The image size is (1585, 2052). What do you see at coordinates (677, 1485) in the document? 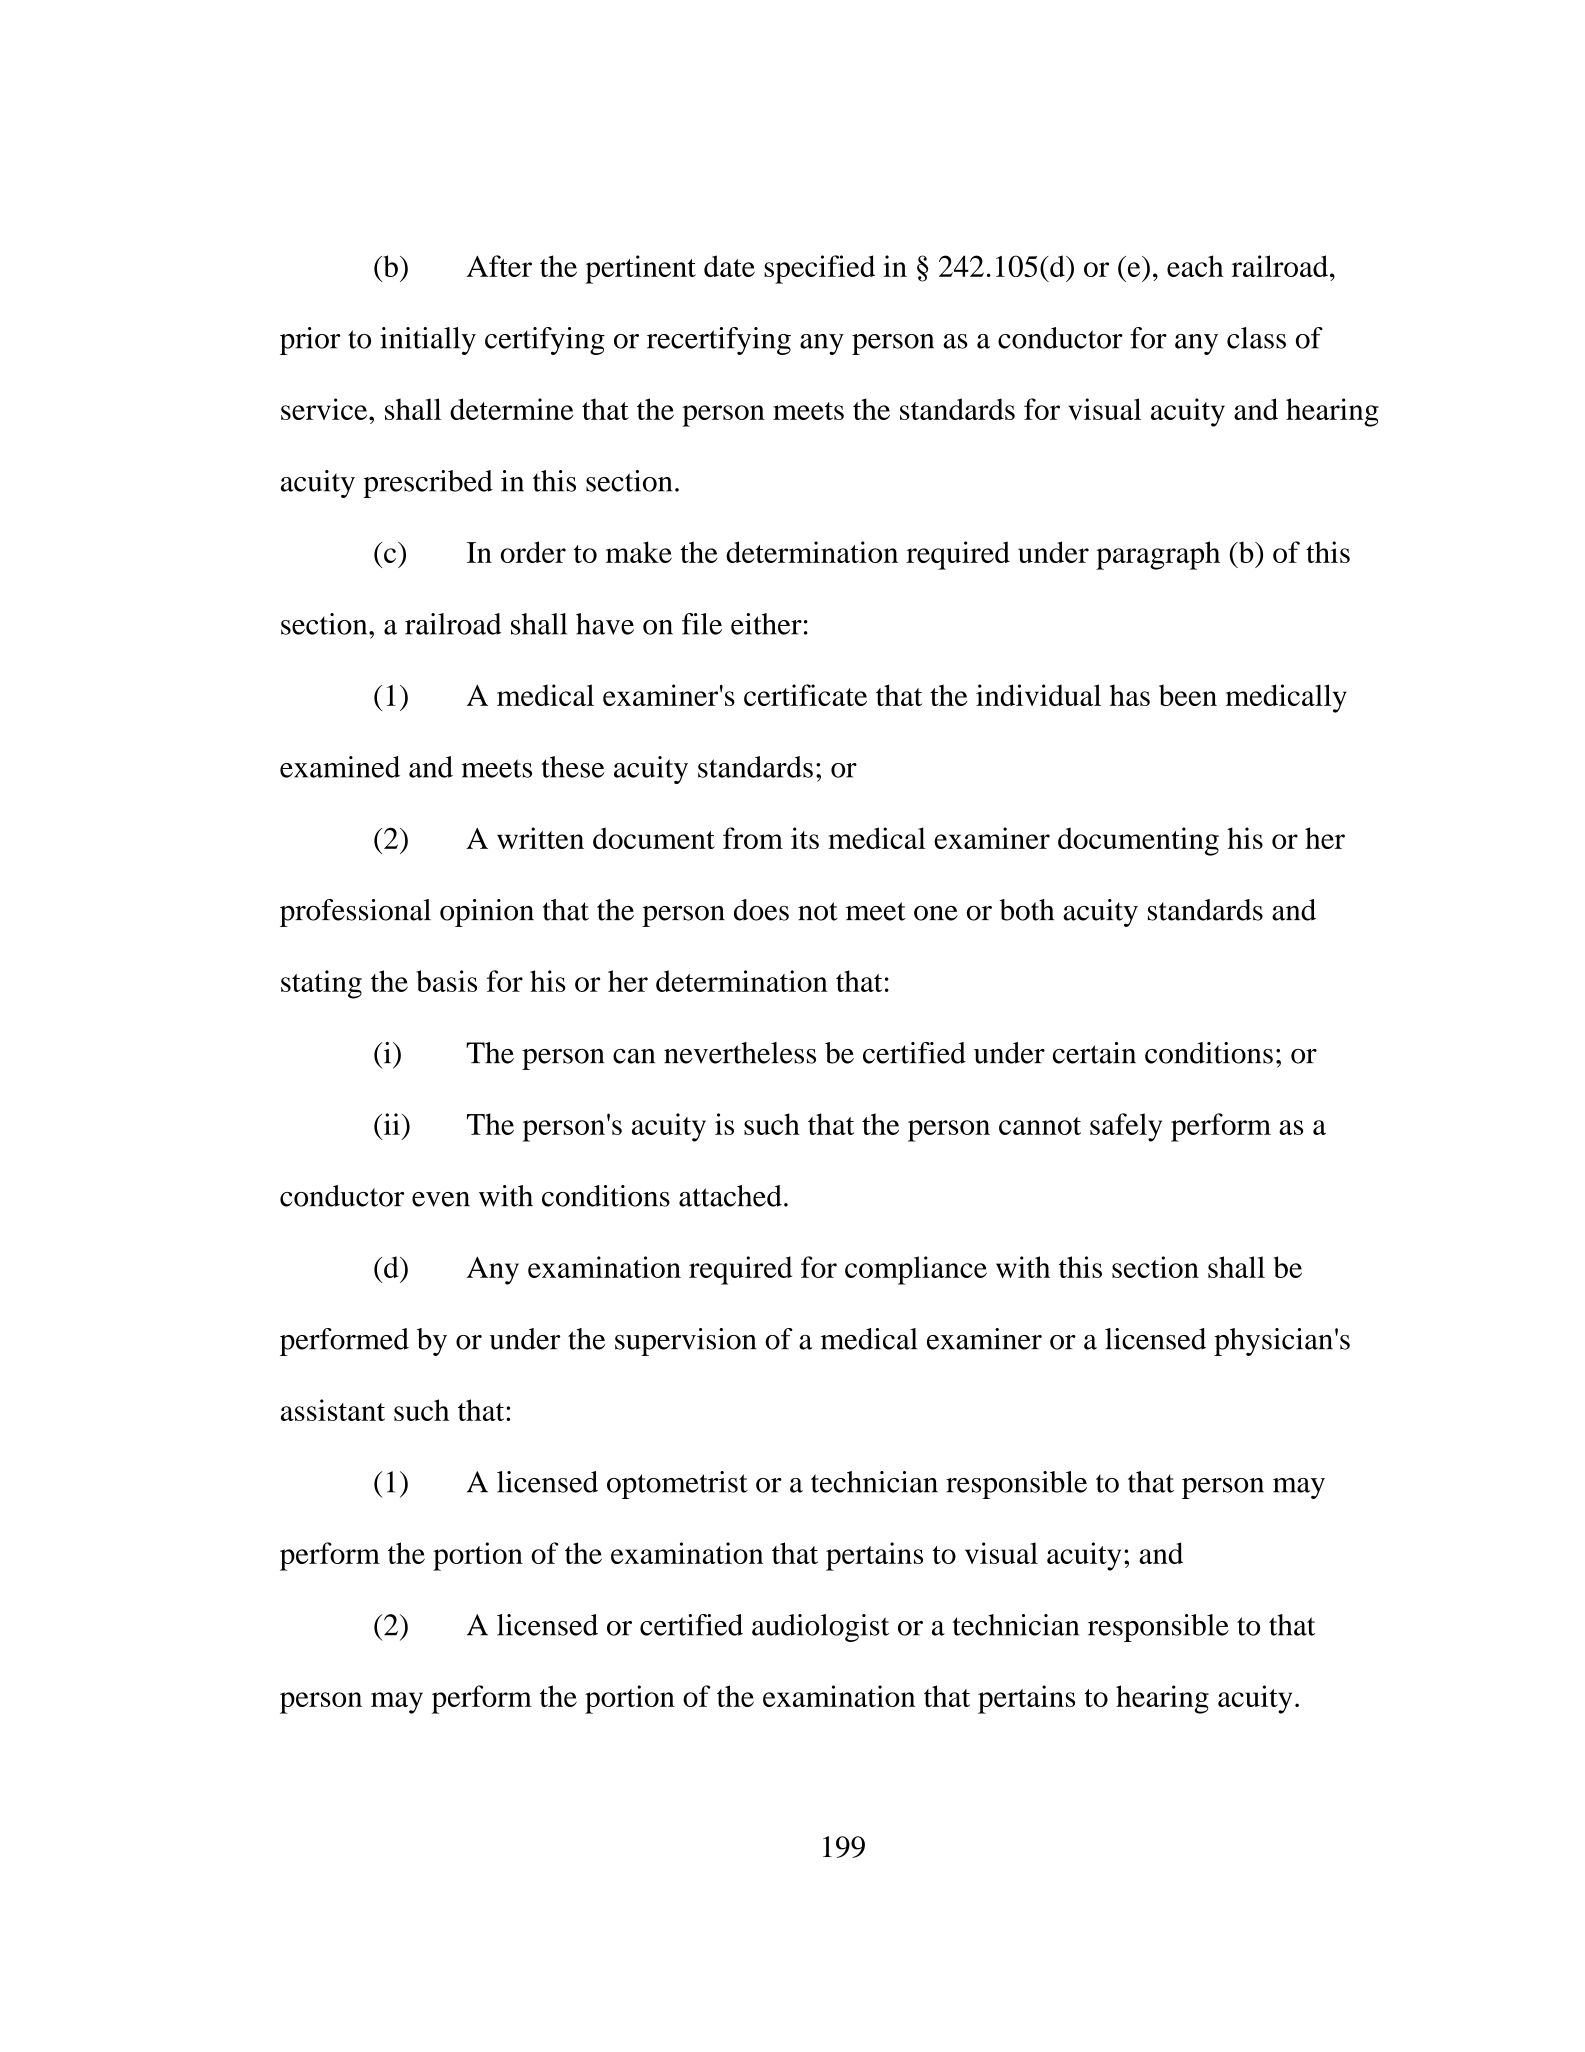
I see `optometrist` at bounding box center [677, 1485].
